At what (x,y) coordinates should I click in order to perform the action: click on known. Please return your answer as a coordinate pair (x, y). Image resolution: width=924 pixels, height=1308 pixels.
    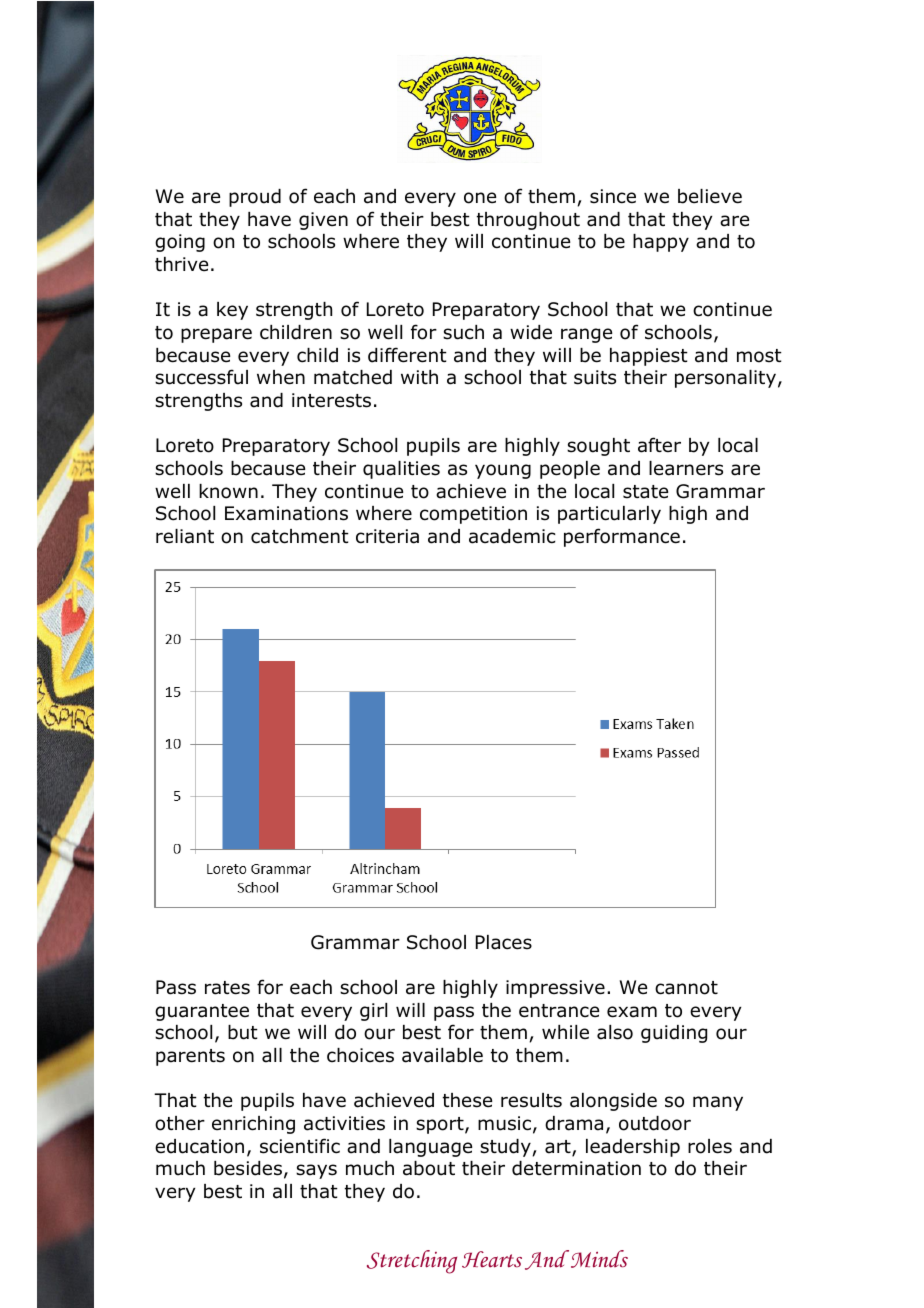
    Looking at the image, I should click on (228, 491).
